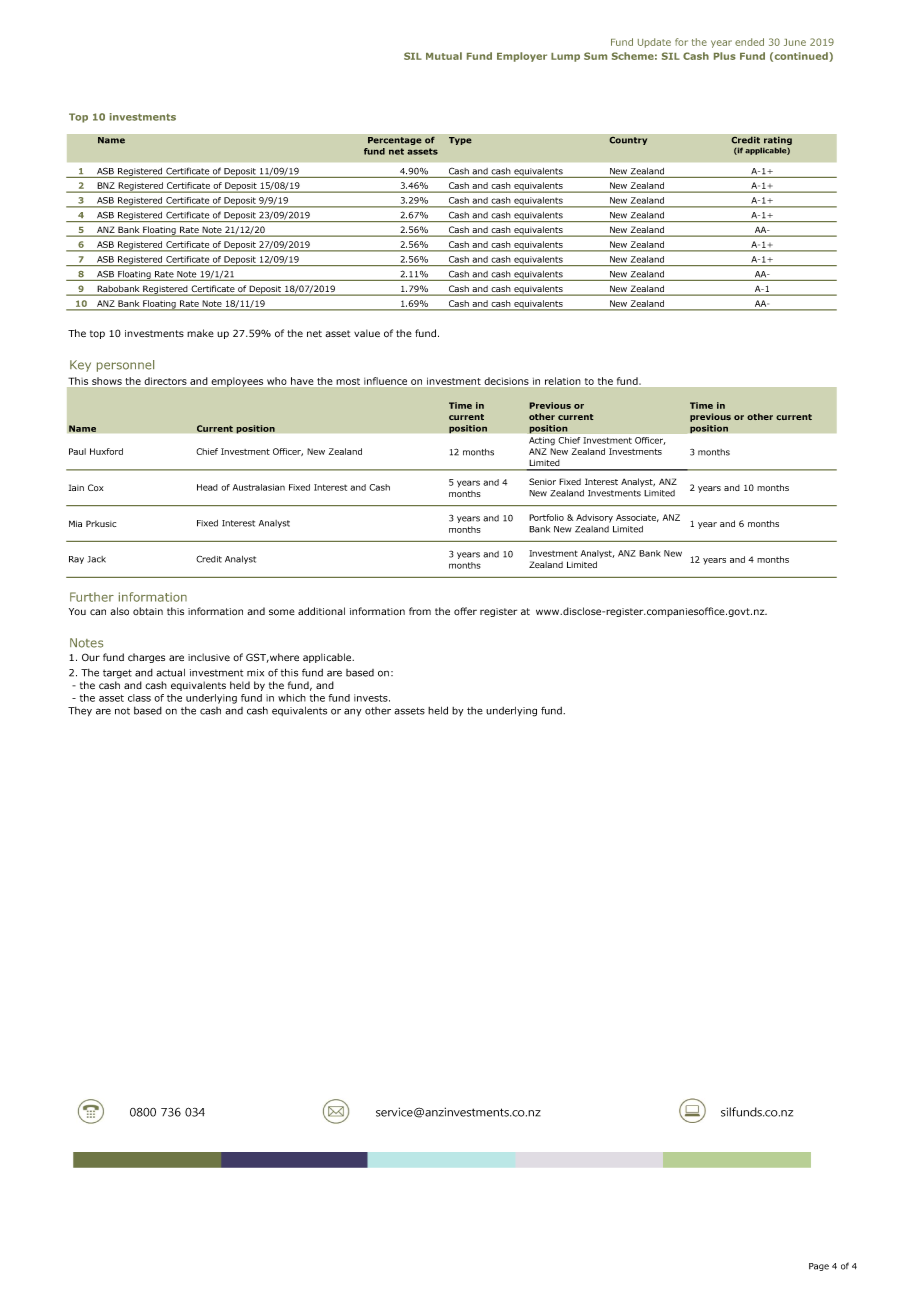  What do you see at coordinates (80, 712) in the document?
I see `They` at bounding box center [80, 712].
